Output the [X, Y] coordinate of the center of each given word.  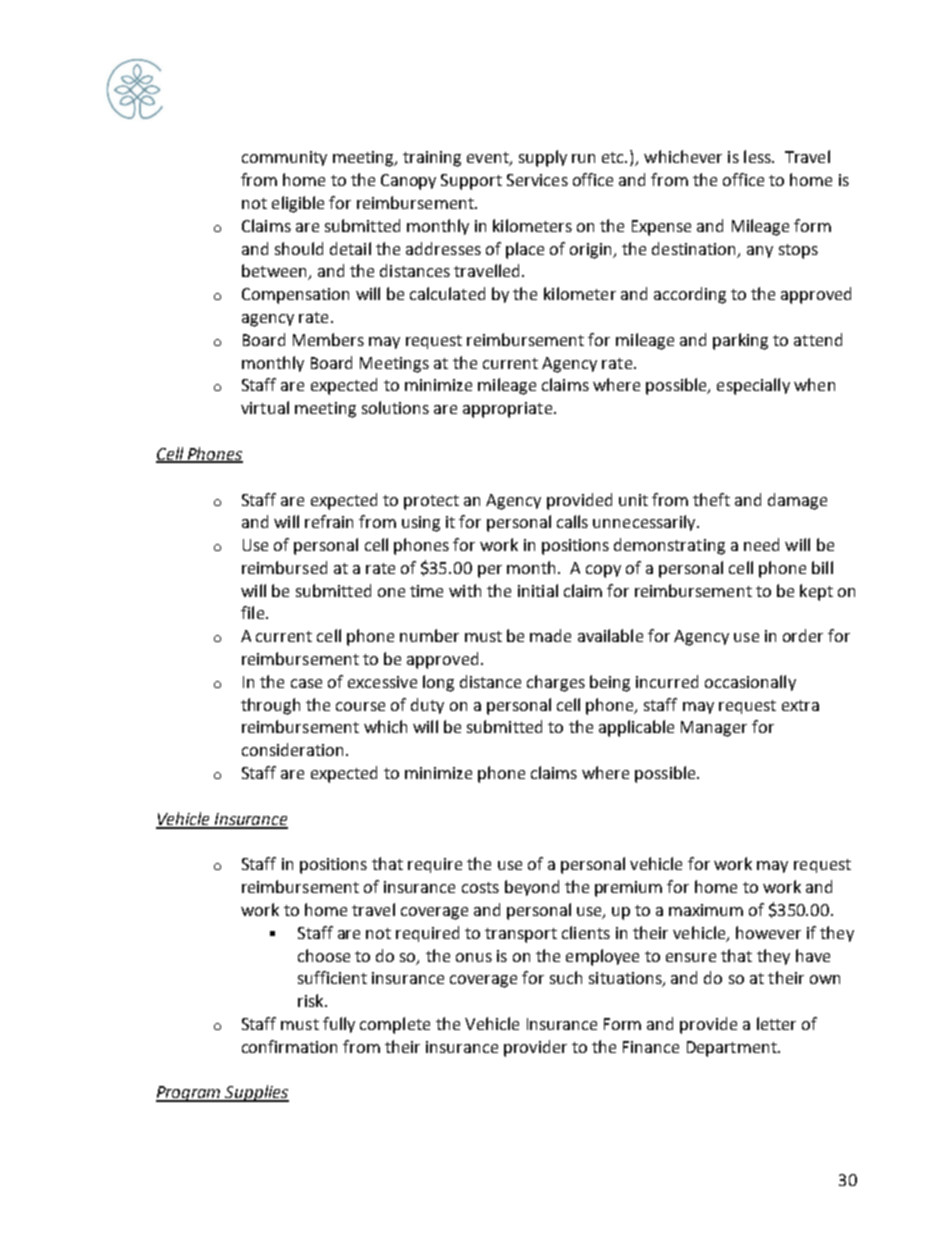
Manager [714, 729]
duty [427, 706]
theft [711, 499]
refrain [329, 521]
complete [395, 1025]
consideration [292, 749]
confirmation [289, 1046]
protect [431, 502]
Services [537, 180]
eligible [298, 204]
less [758, 156]
